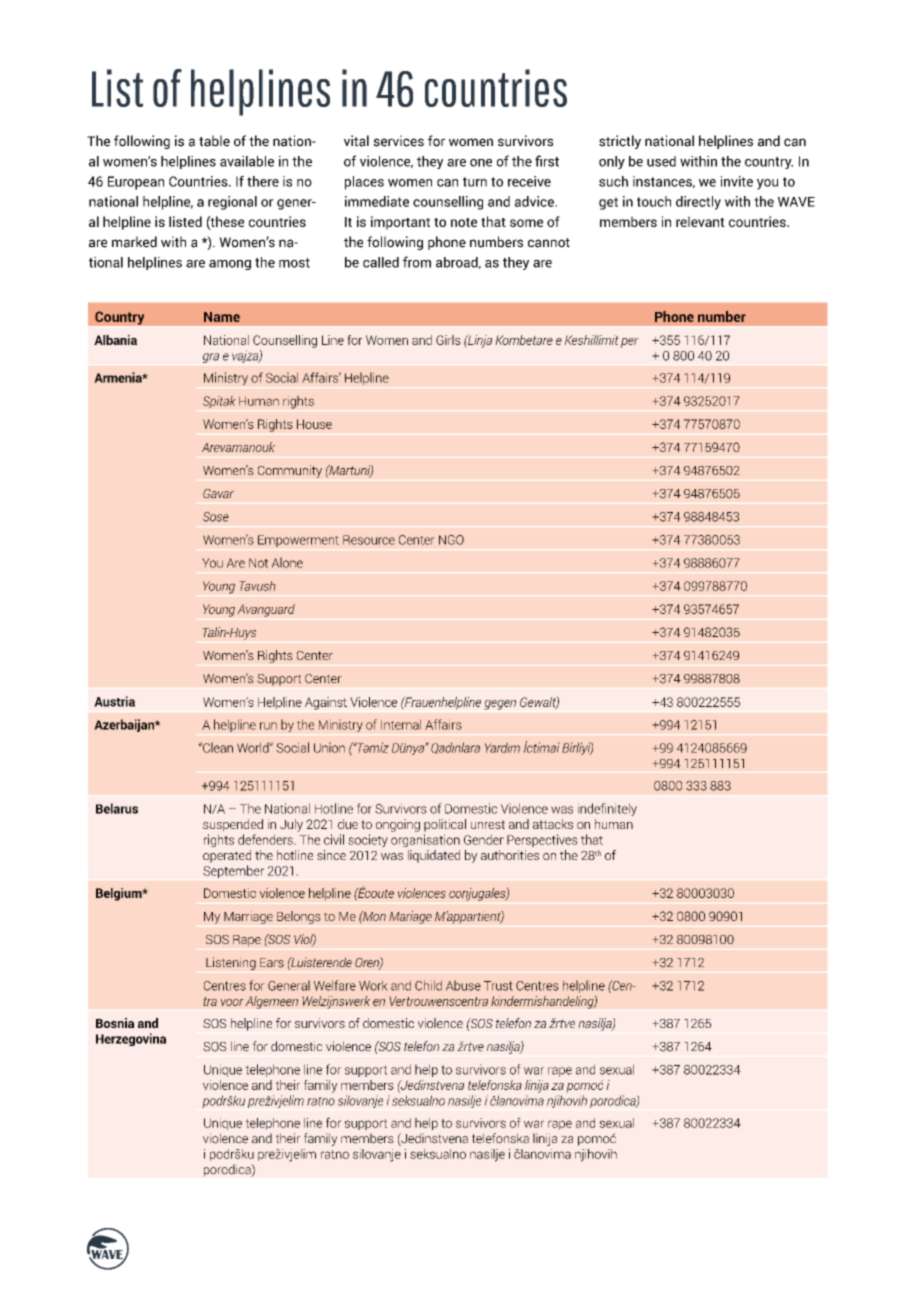 The width and height of the image is (924, 1308). Describe the element at coordinates (287, 562) in the image. I see `Alone` at that location.
